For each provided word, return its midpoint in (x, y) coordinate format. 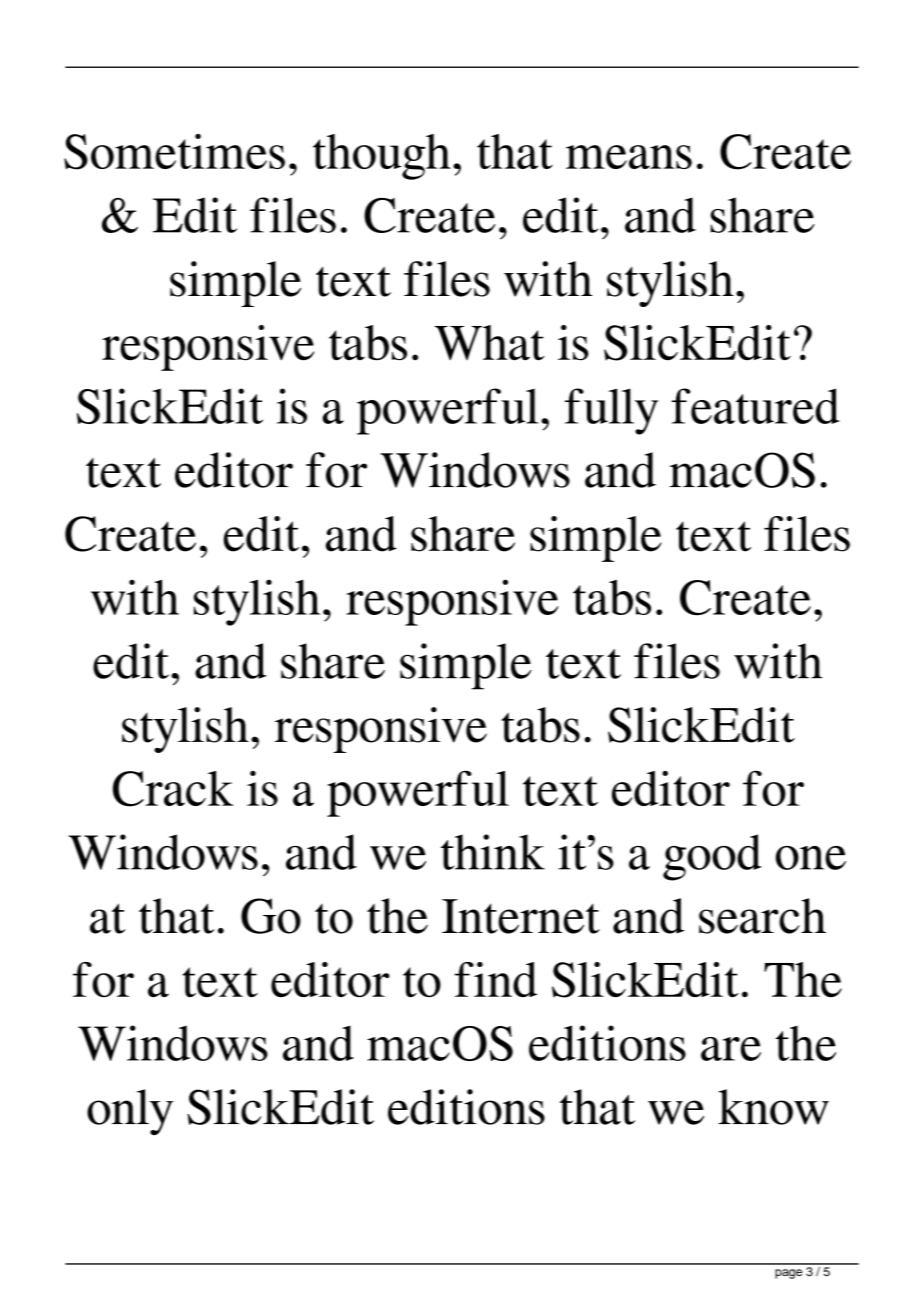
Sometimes (174, 152)
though (382, 157)
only (130, 1112)
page (788, 1274)
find (496, 979)
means (629, 157)
